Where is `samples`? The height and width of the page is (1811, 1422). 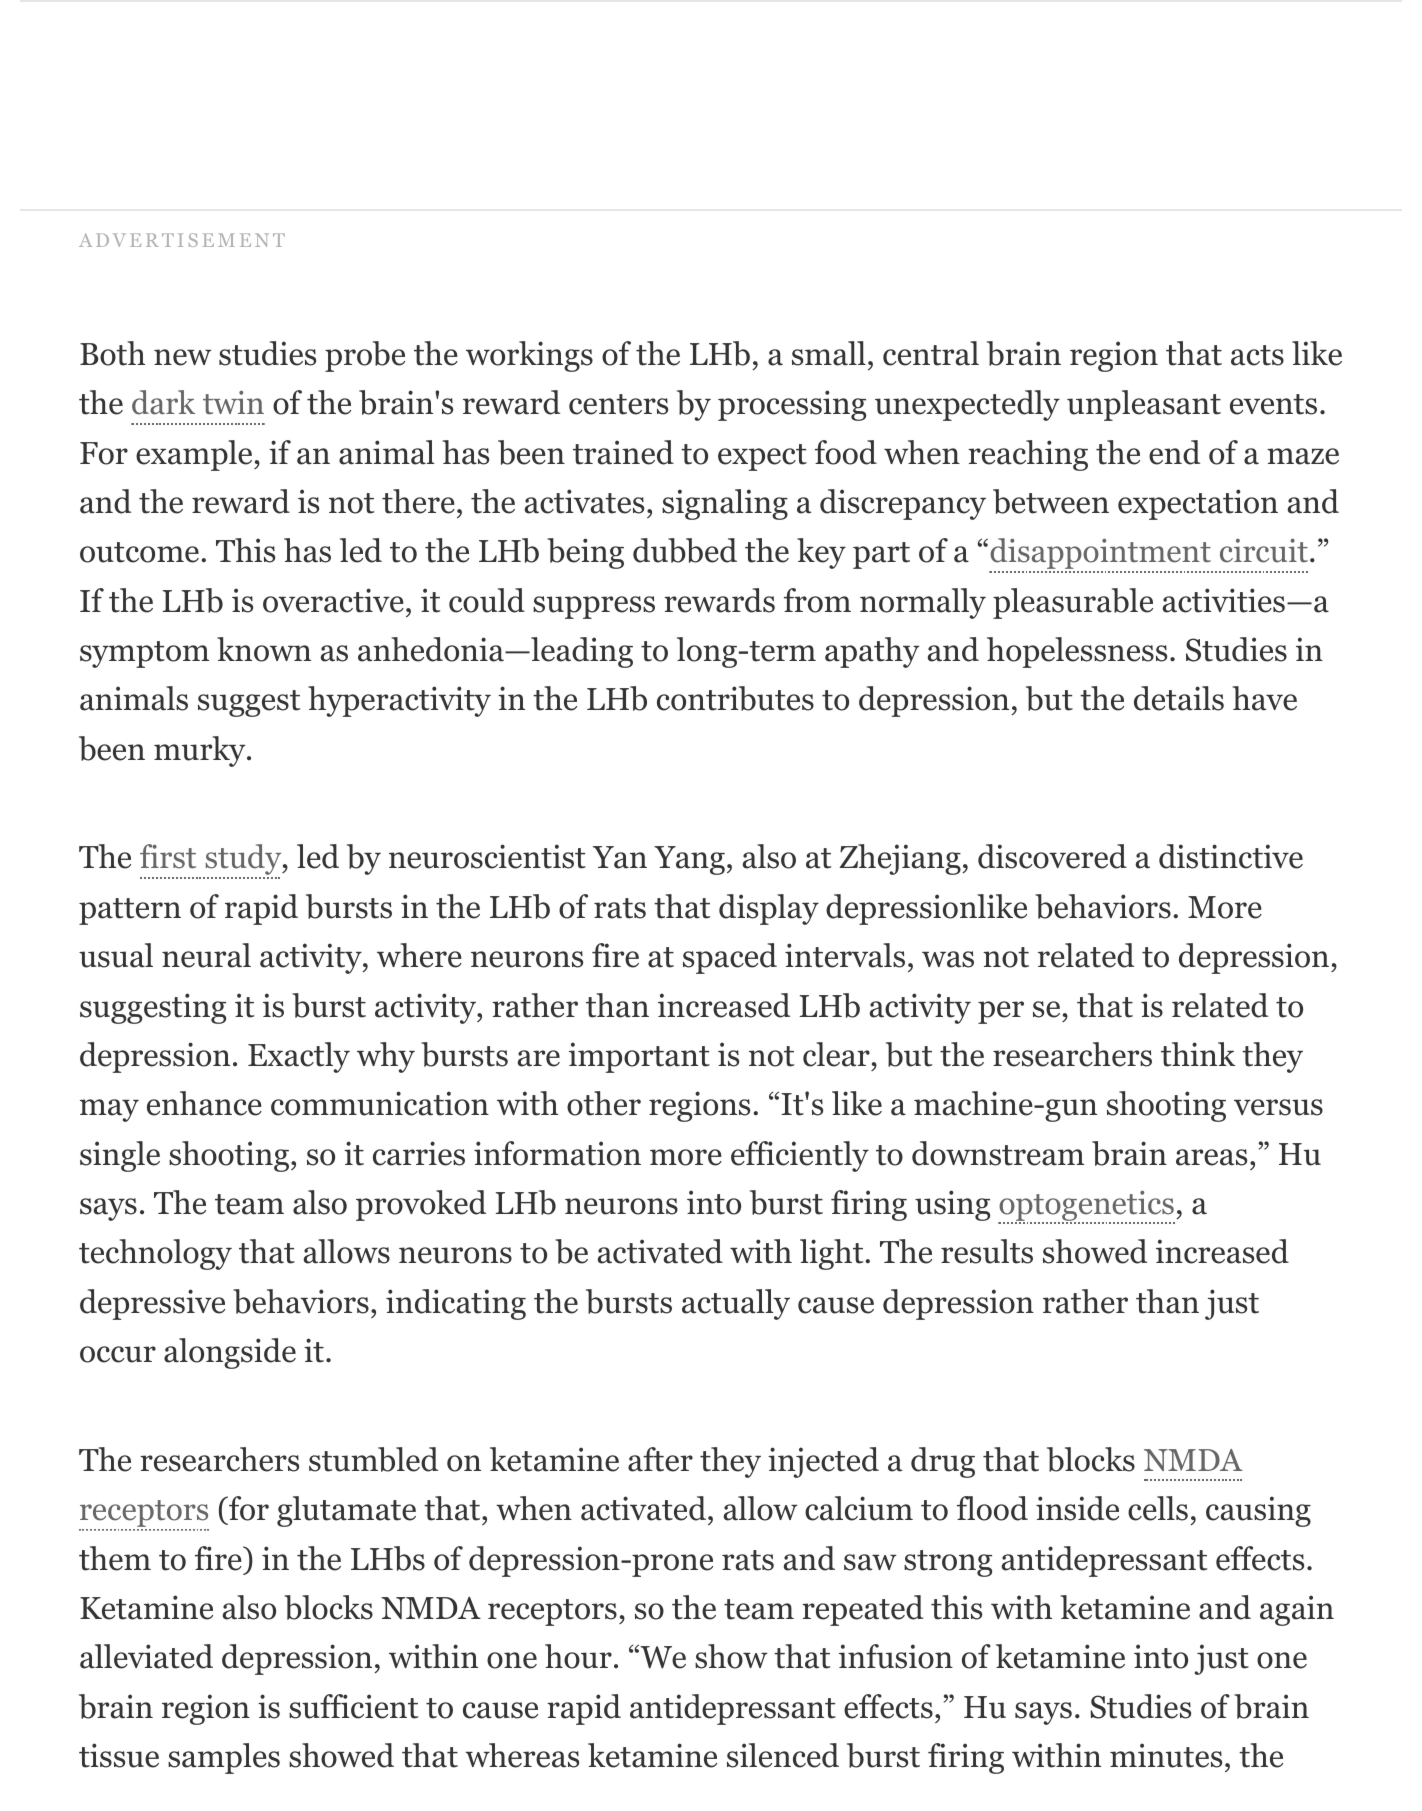 samples is located at coordinates (224, 1758).
